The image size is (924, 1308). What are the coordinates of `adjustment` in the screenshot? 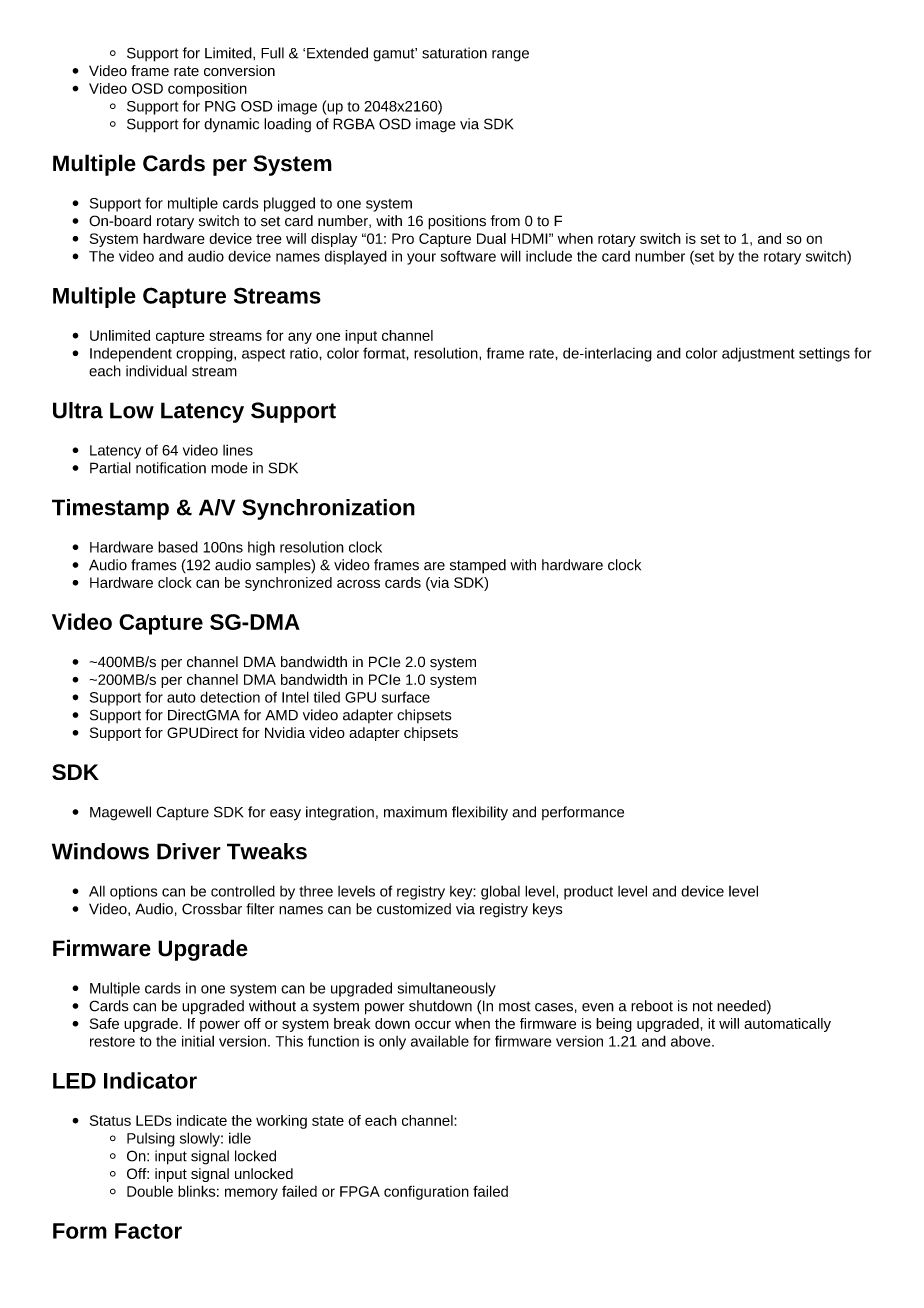 It's located at (758, 354).
